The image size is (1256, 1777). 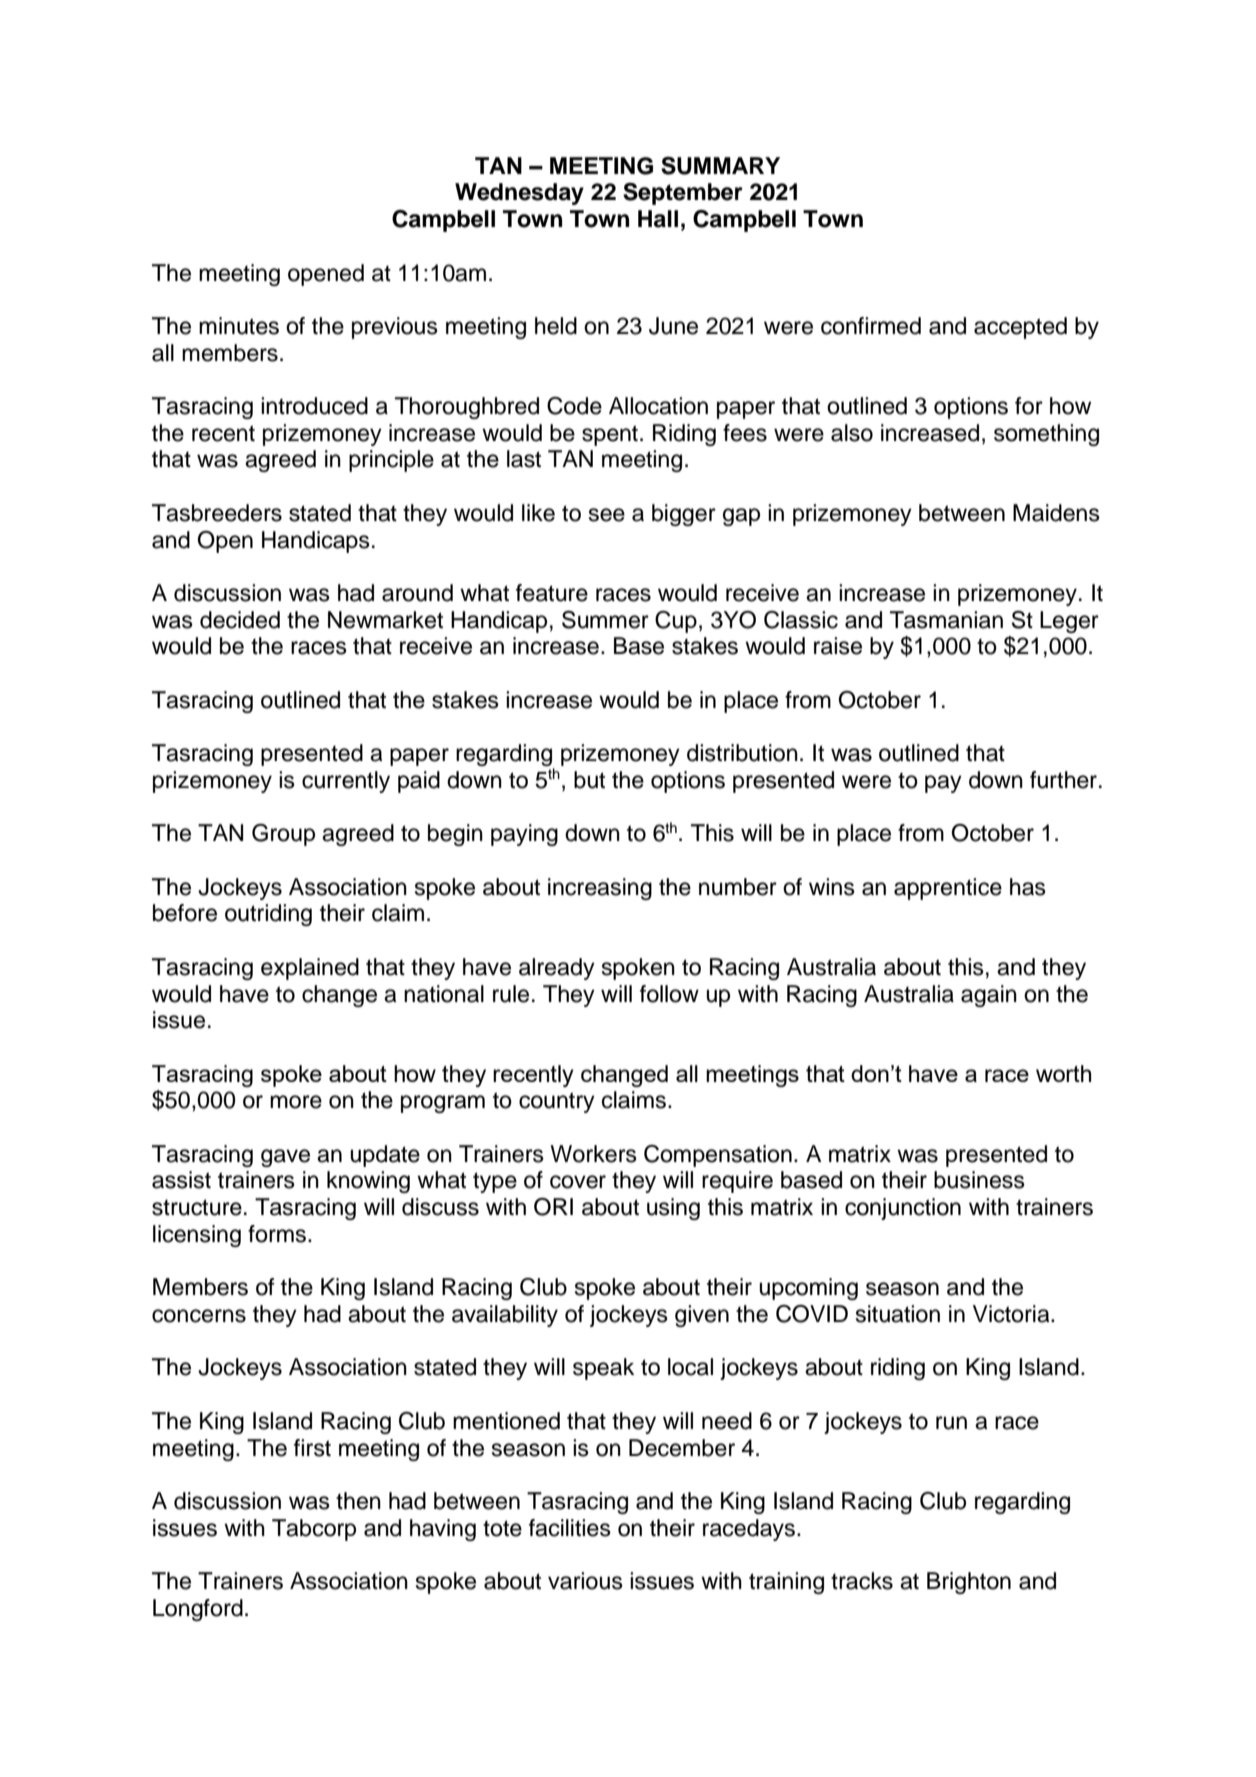 I want to click on accepted, so click(x=1020, y=328).
